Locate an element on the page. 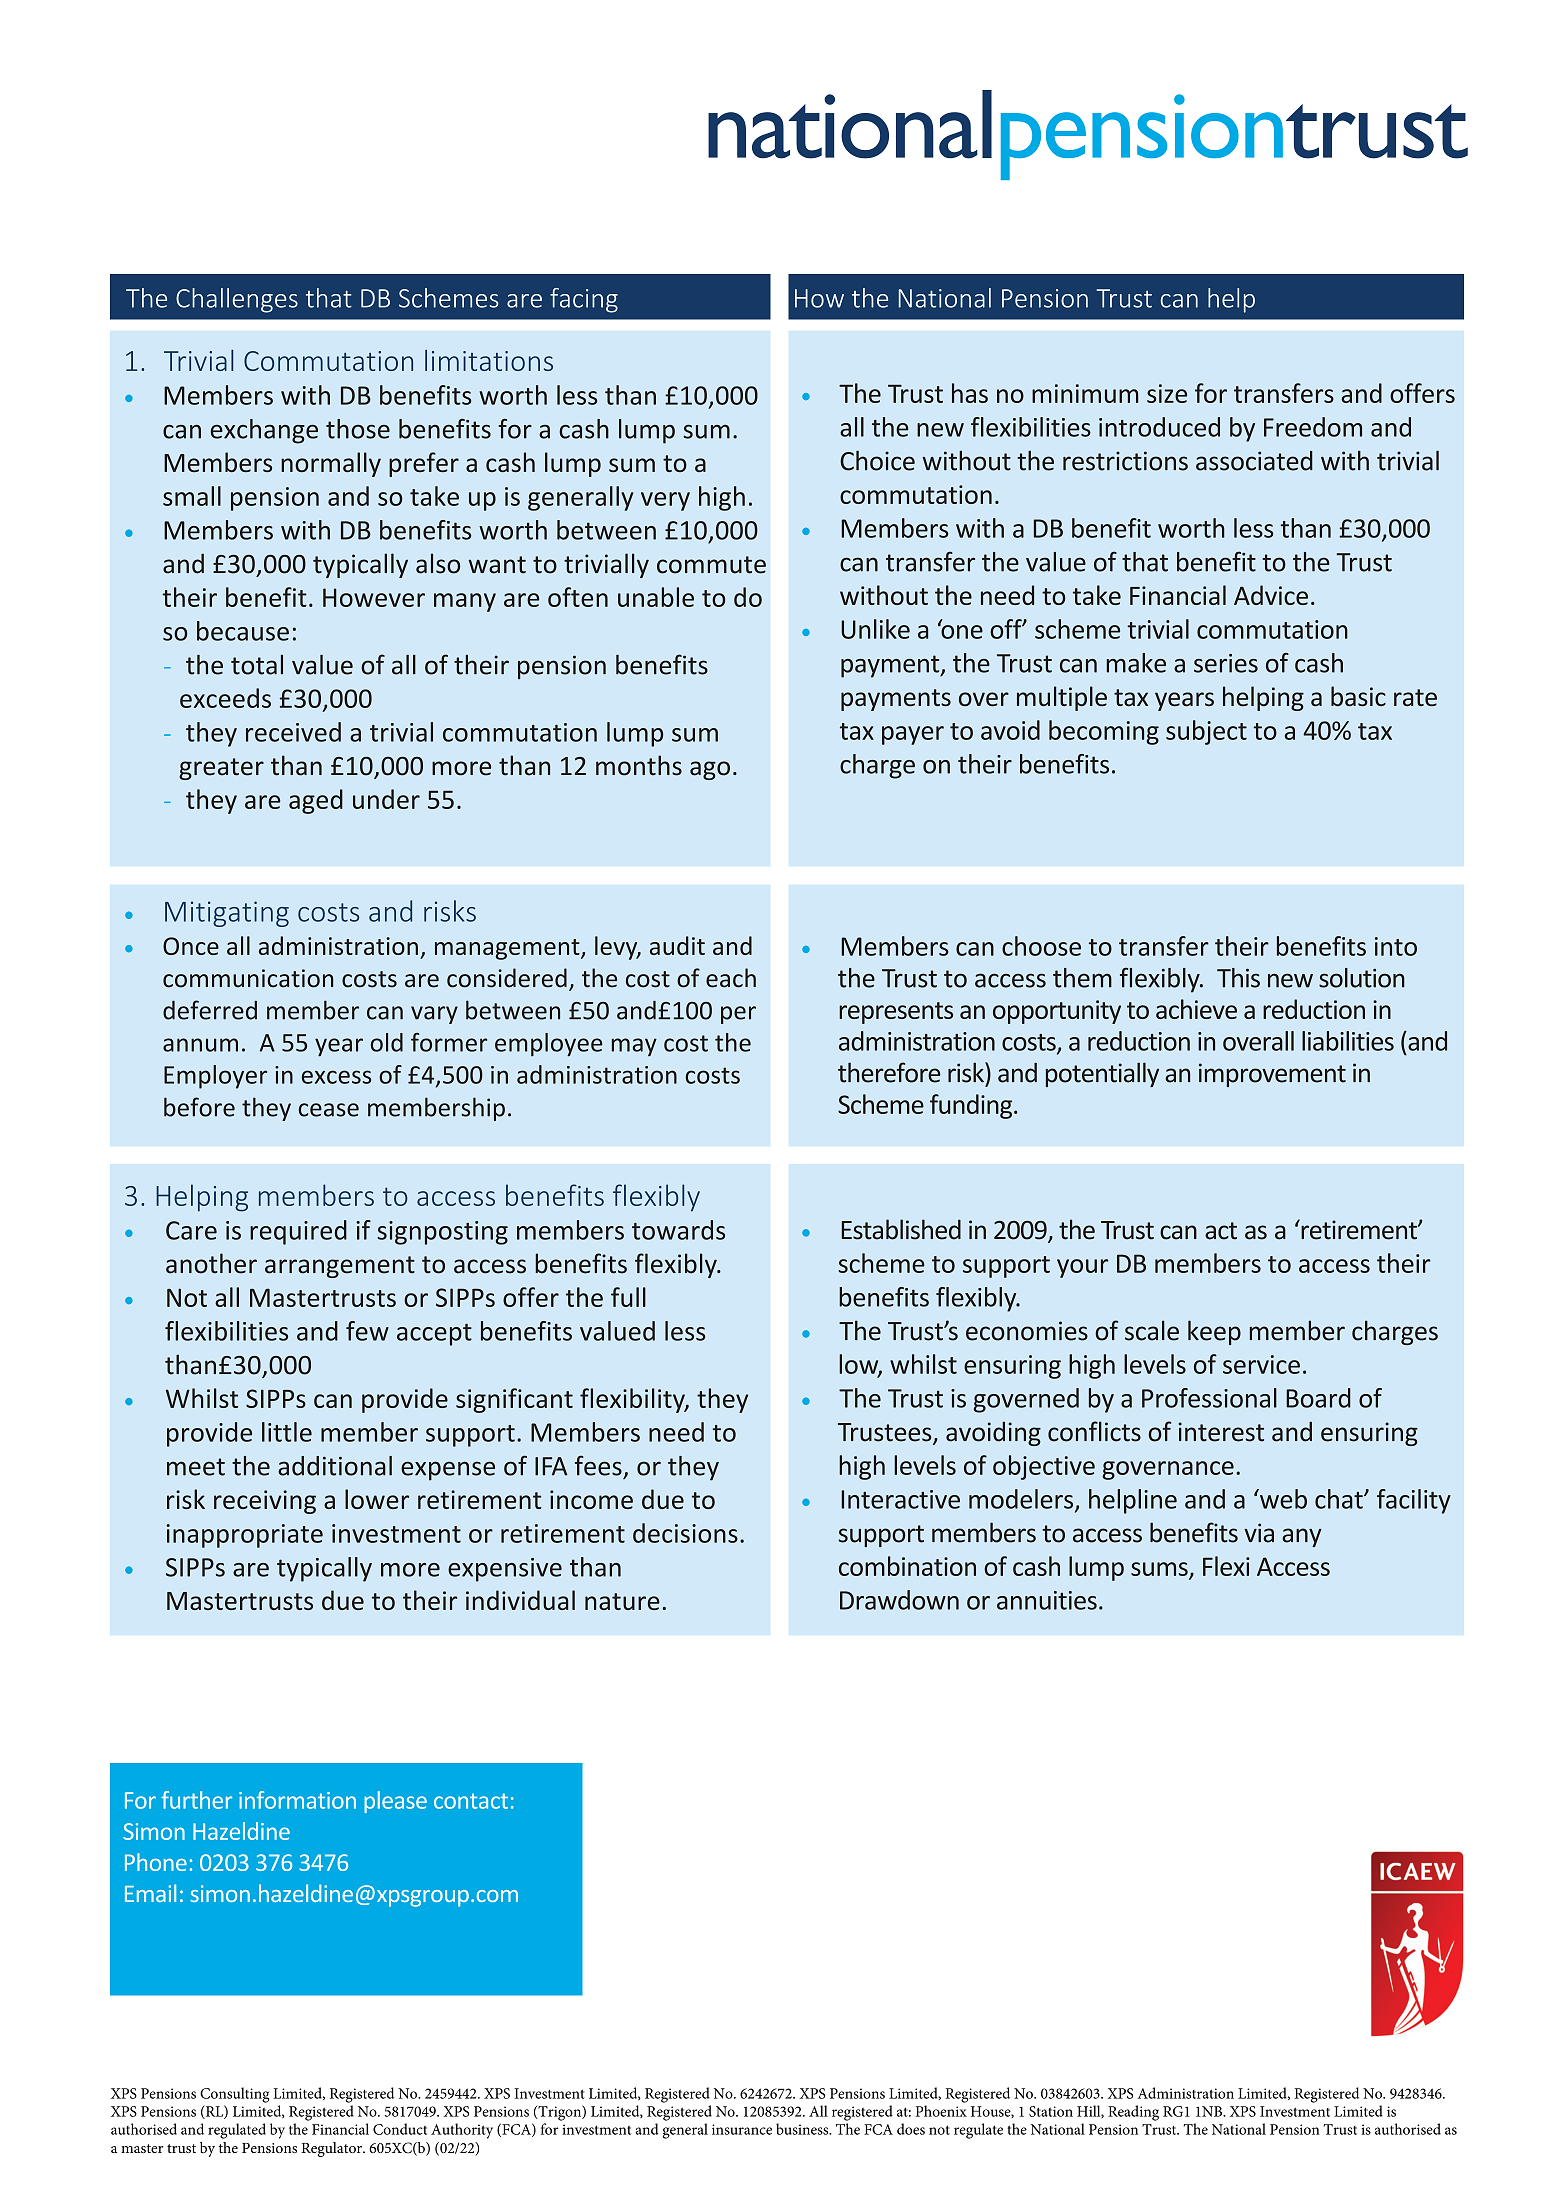 This document has width=1545, height=2185. Choice is located at coordinates (877, 460).
